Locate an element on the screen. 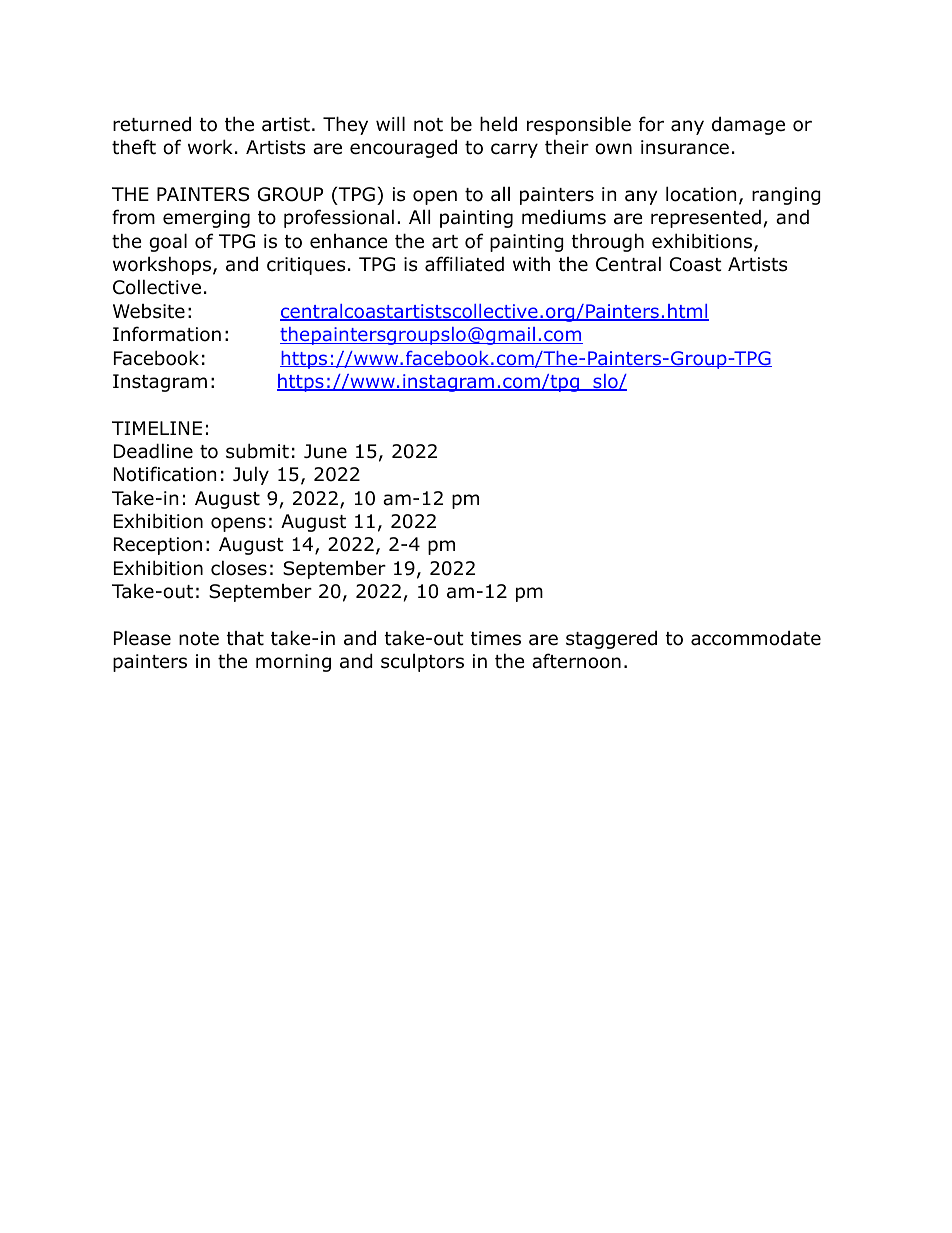  note is located at coordinates (199, 639).
